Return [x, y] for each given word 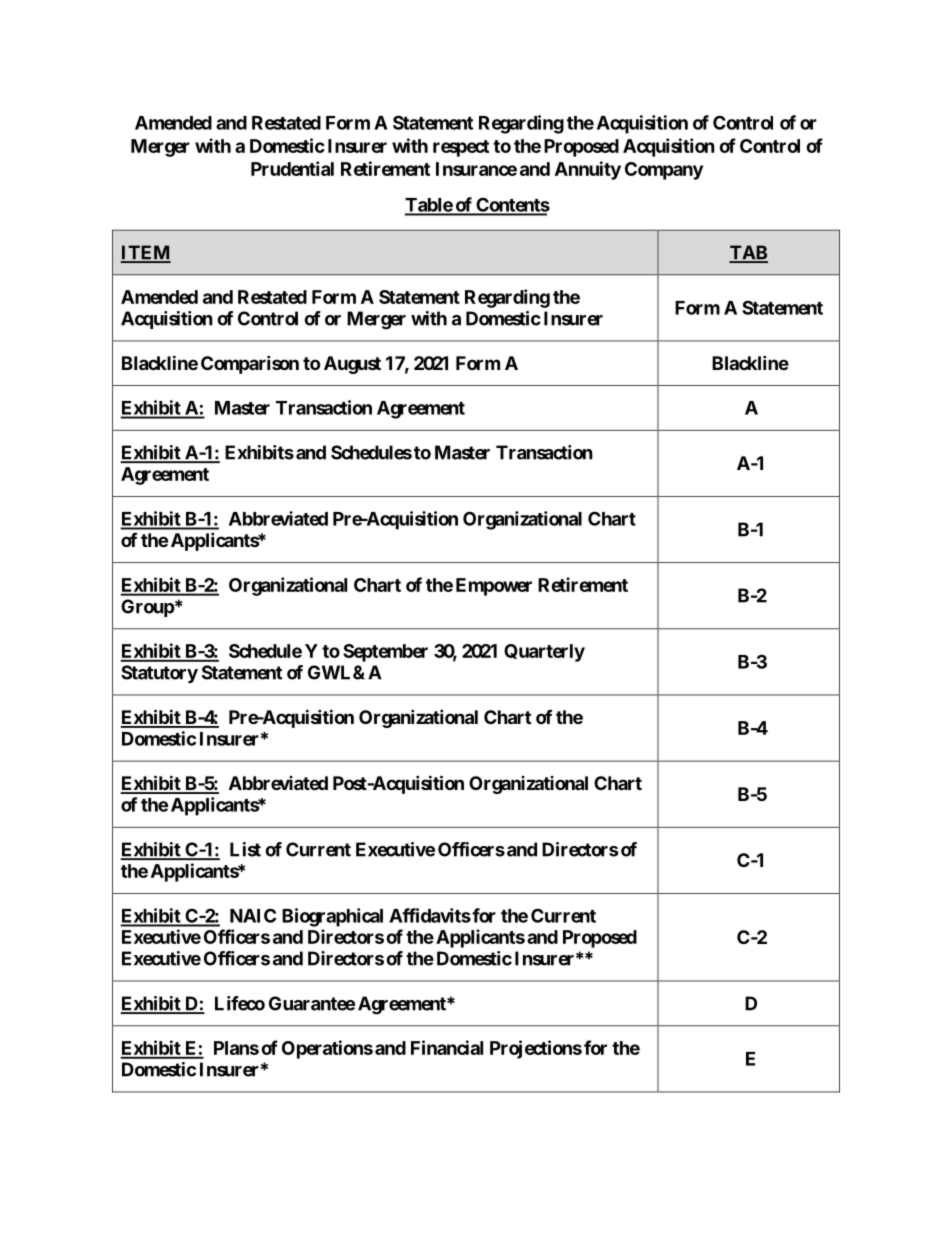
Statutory [159, 674]
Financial [447, 1047]
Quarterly [544, 653]
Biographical [332, 917]
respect [461, 148]
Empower [494, 587]
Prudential [292, 168]
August [352, 365]
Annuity [588, 170]
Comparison [250, 364]
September [385, 653]
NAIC [253, 915]
